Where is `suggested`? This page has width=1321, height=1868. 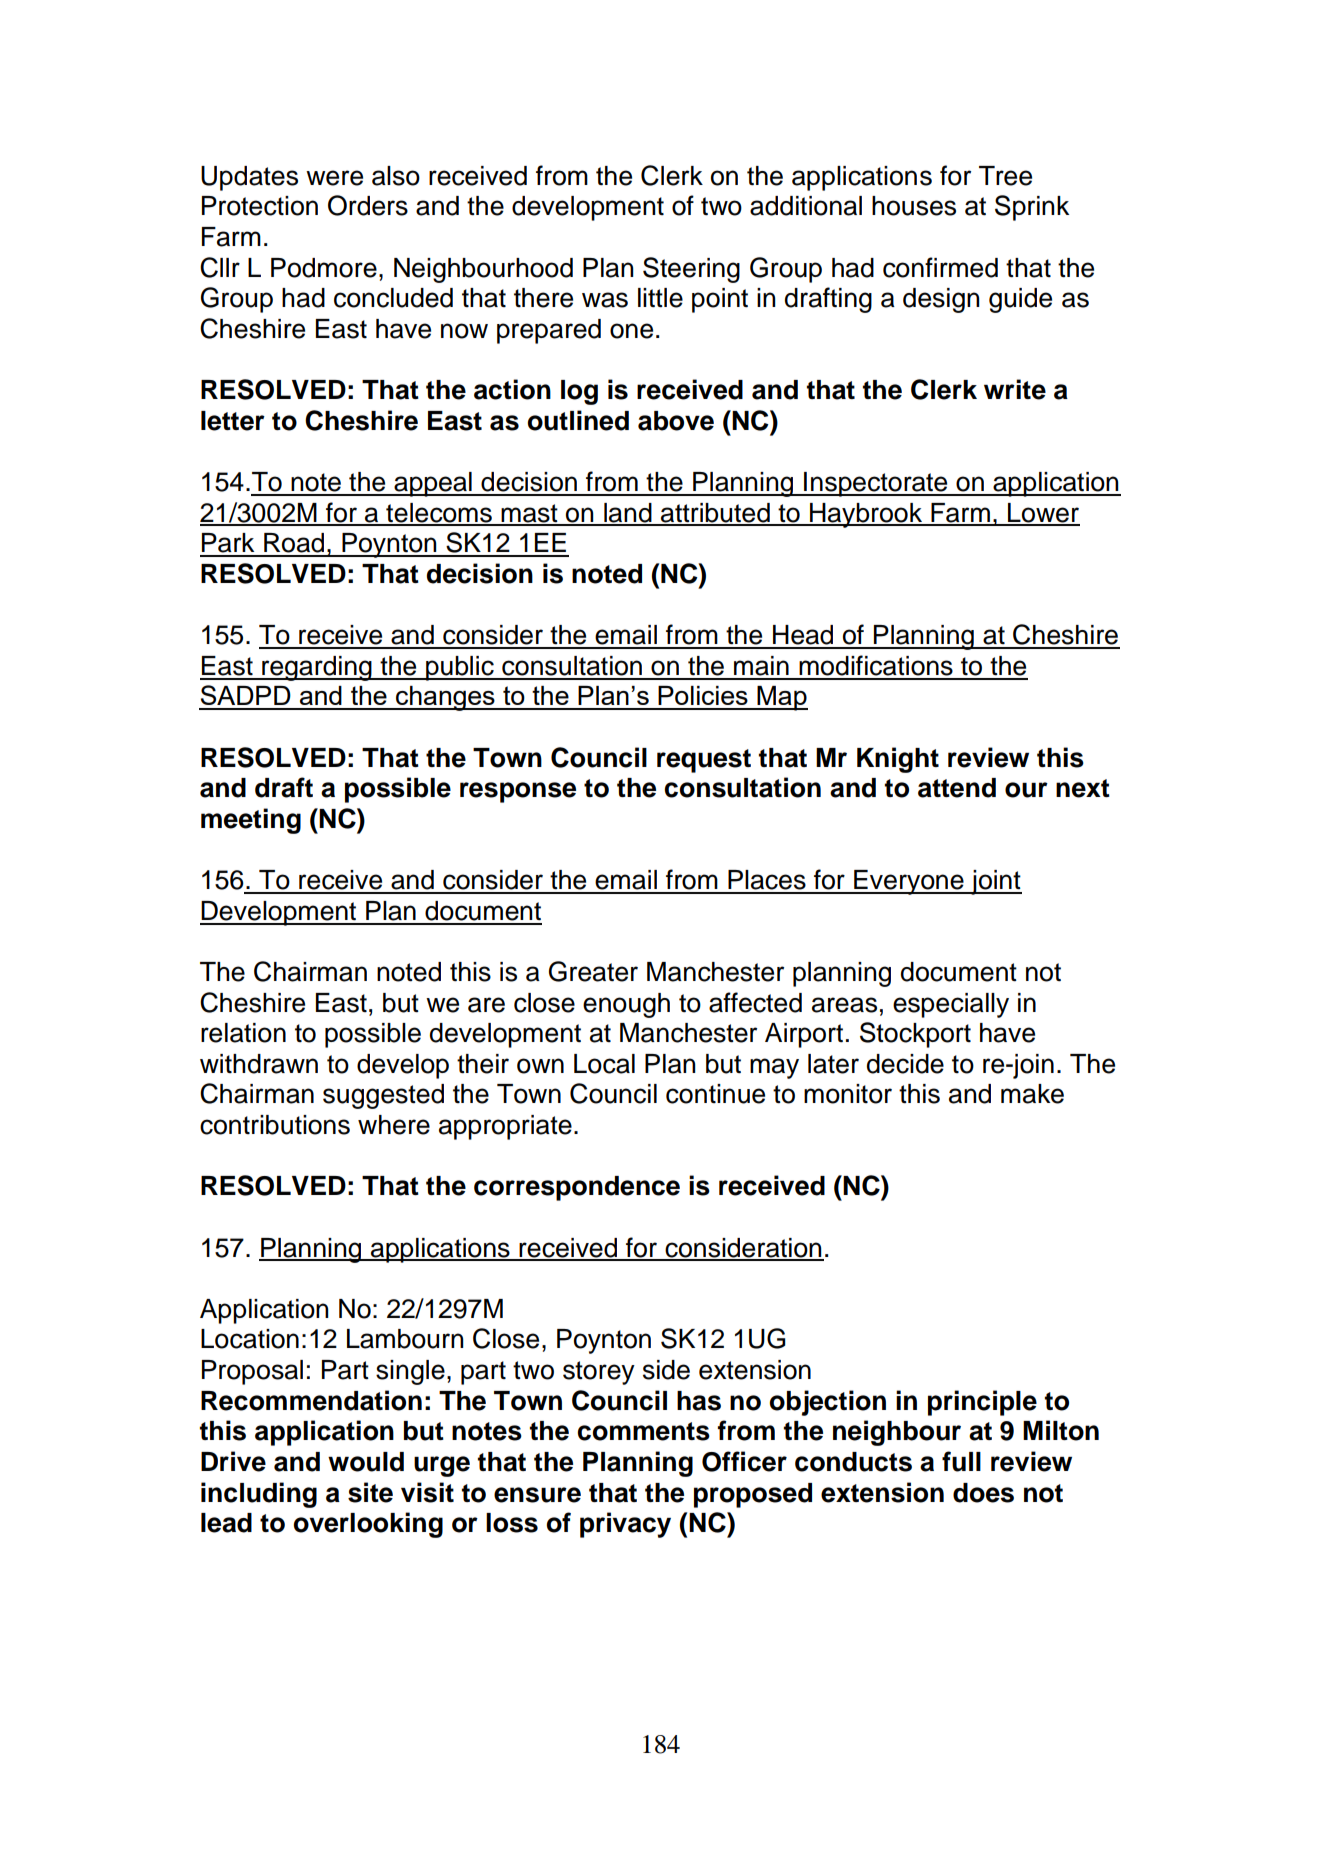
suggested is located at coordinates (383, 1096).
